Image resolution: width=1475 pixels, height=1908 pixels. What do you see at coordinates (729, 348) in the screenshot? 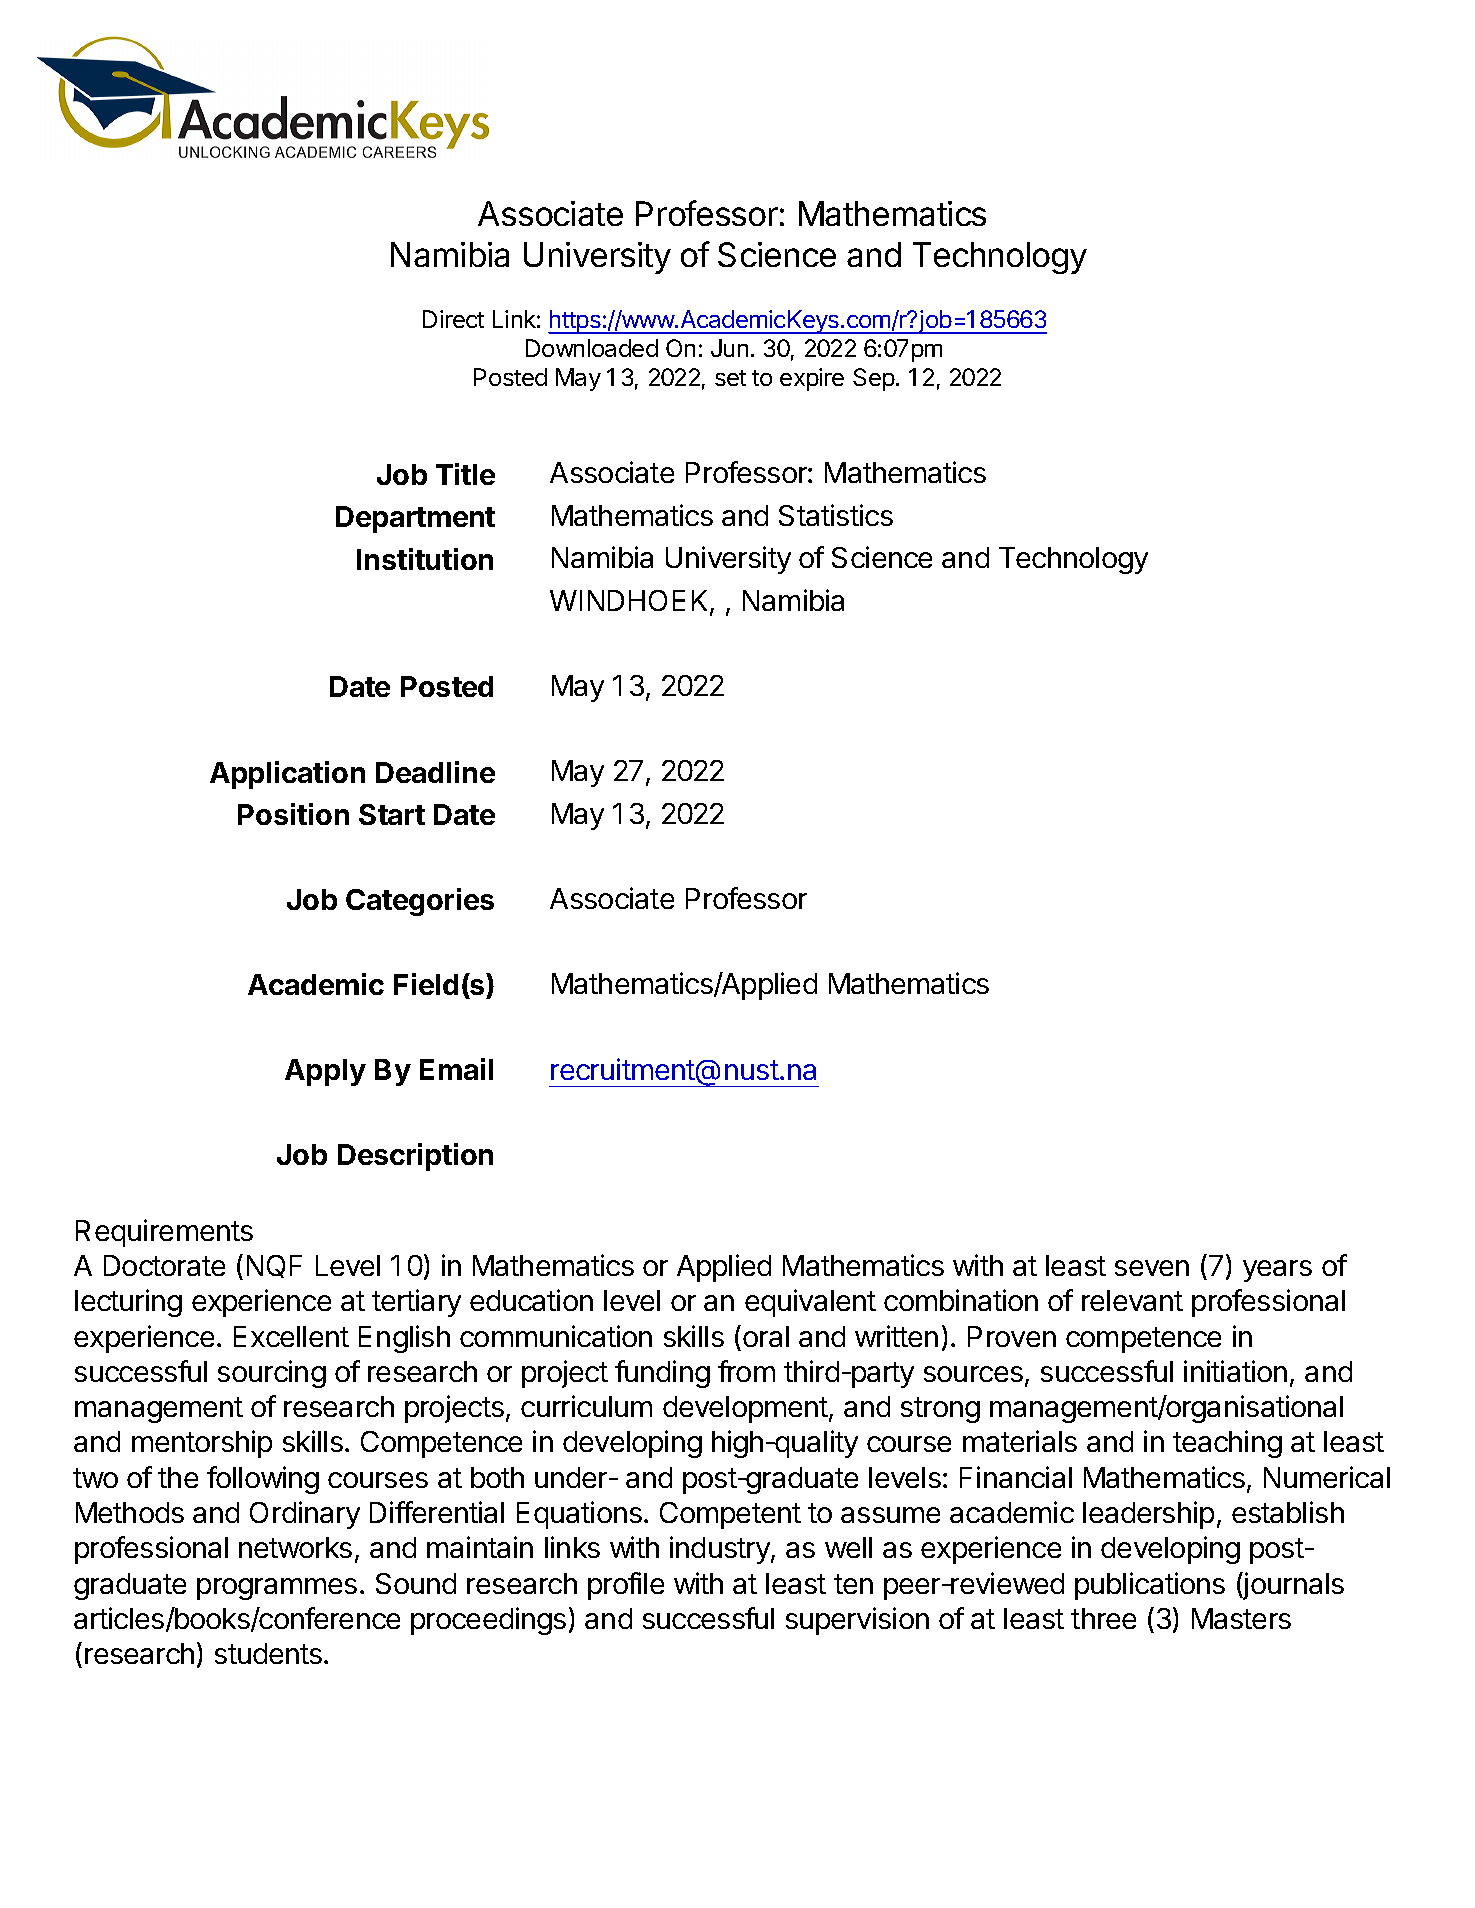
I see `Jun` at bounding box center [729, 348].
